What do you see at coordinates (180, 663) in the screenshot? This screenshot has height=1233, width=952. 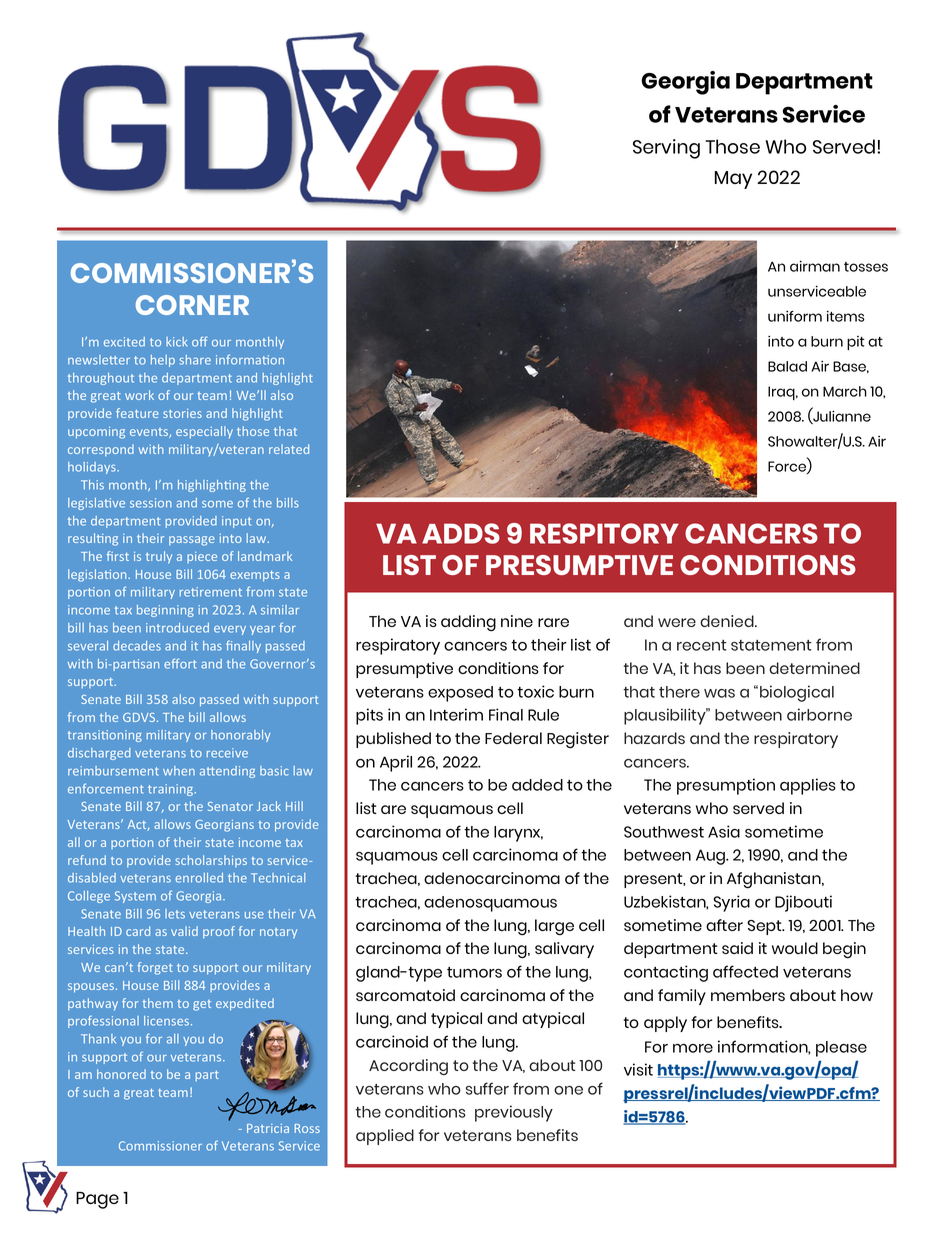 I see `effort` at bounding box center [180, 663].
